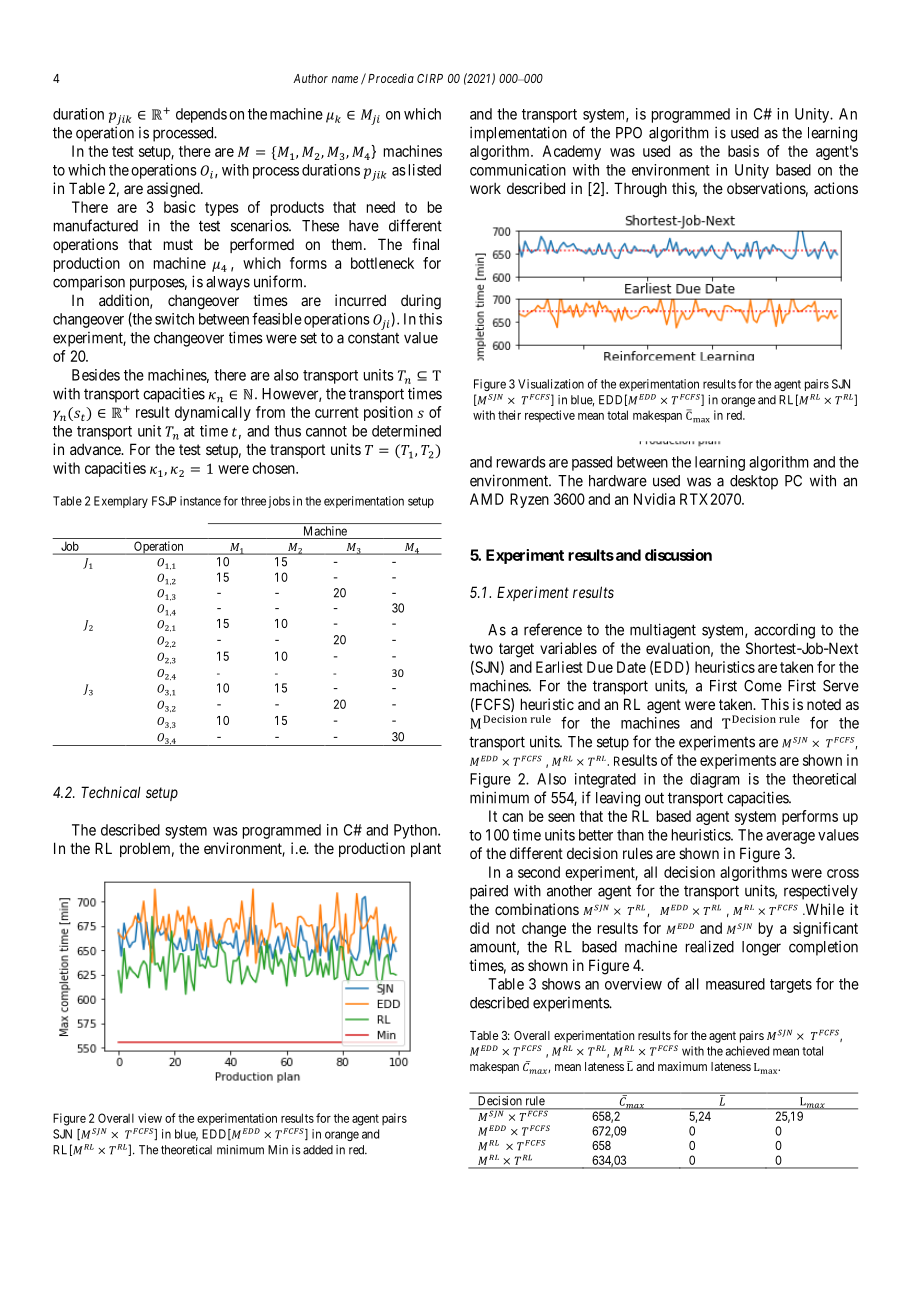  What do you see at coordinates (318, 1150) in the screenshot?
I see `added` at bounding box center [318, 1150].
